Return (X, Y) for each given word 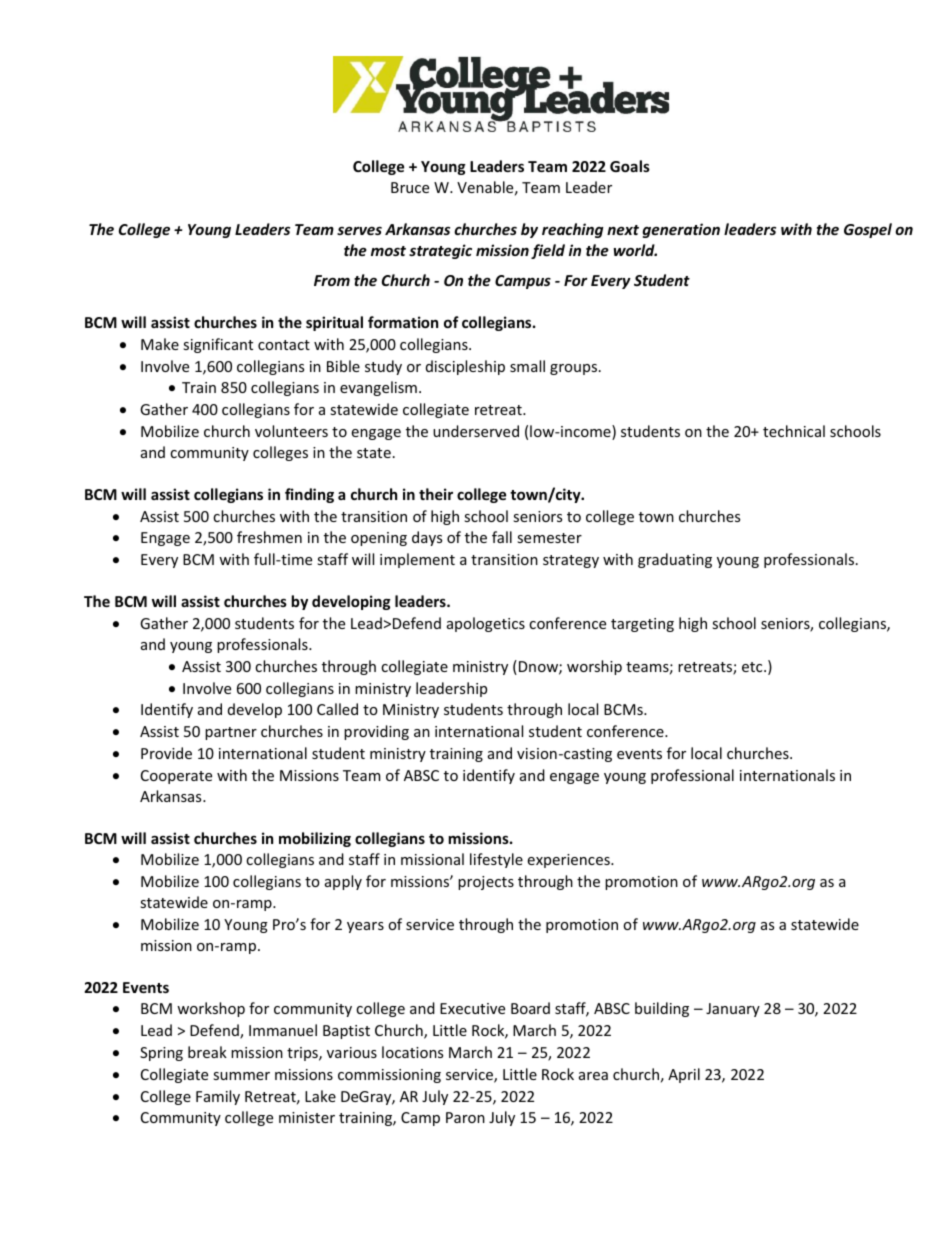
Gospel (868, 230)
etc (753, 667)
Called (337, 709)
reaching (572, 230)
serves (359, 231)
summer (241, 1076)
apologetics (486, 624)
